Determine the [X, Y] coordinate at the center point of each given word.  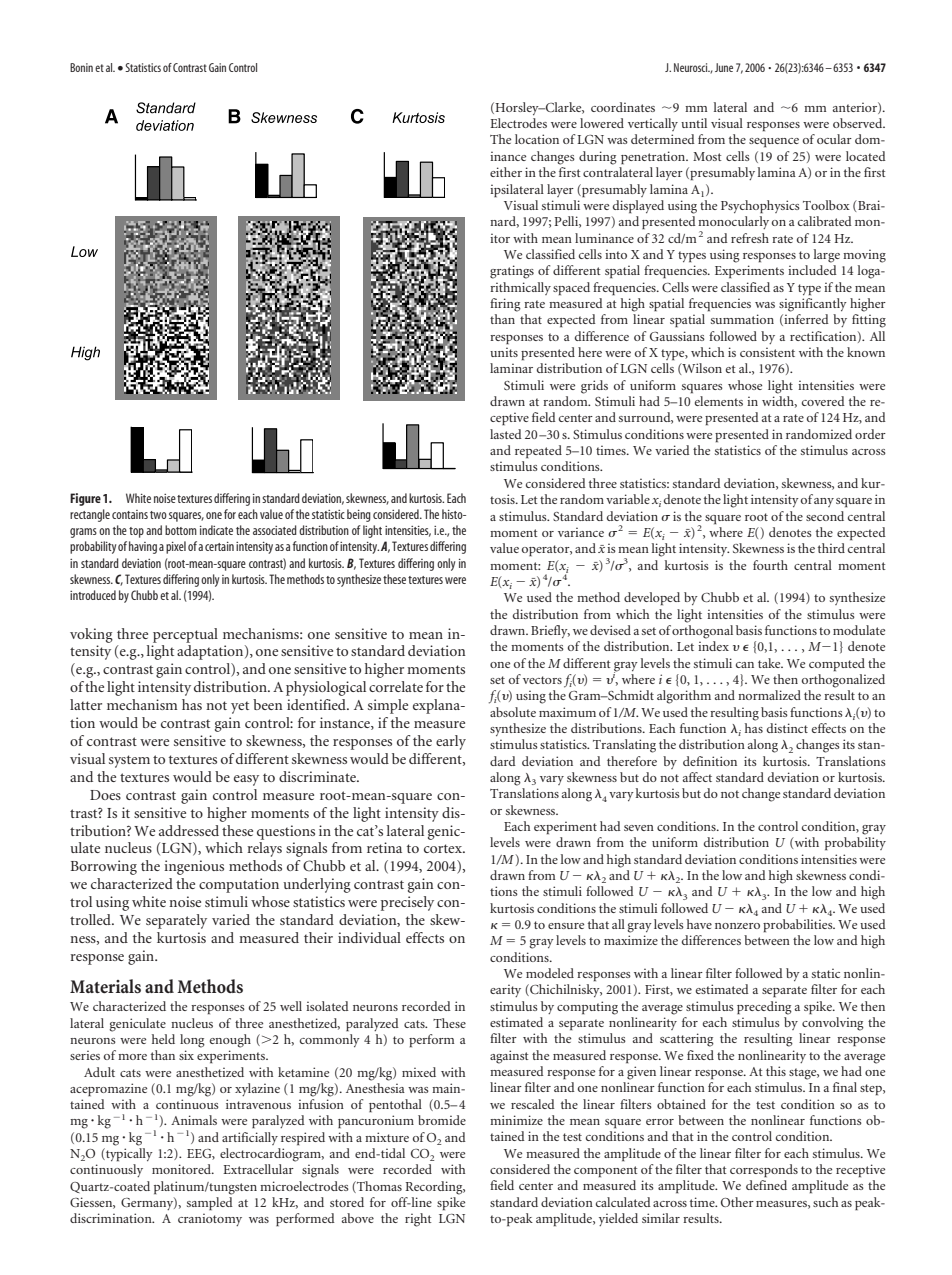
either [506, 172]
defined [766, 1185]
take [770, 663]
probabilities [799, 926]
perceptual [185, 635]
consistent [767, 352]
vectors [542, 680]
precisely [407, 903]
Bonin [81, 67]
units [504, 352]
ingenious [194, 867]
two [158, 515]
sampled [210, 1204]
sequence [774, 143]
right [418, 1220]
